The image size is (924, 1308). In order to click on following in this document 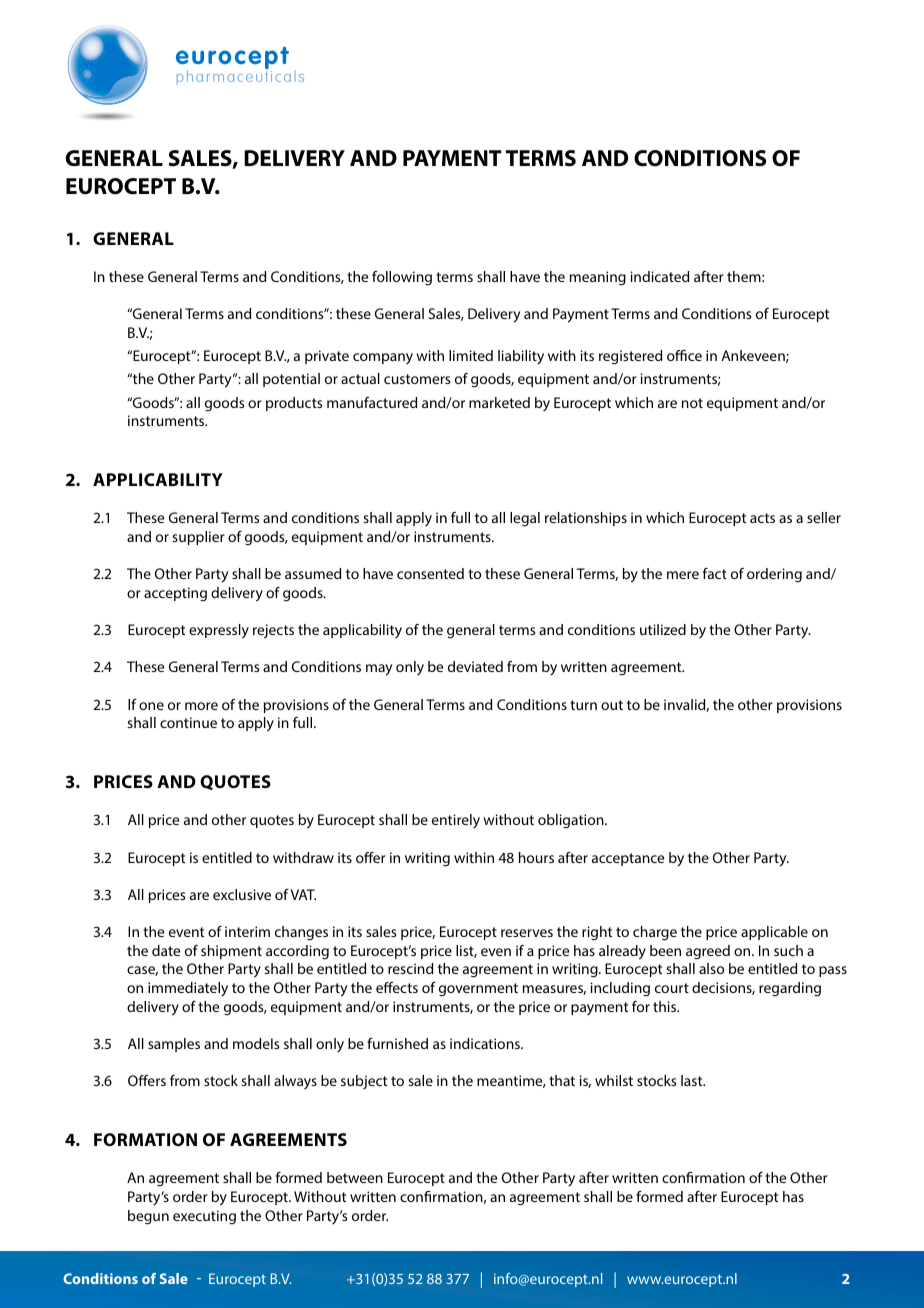, I will do `click(402, 278)`.
